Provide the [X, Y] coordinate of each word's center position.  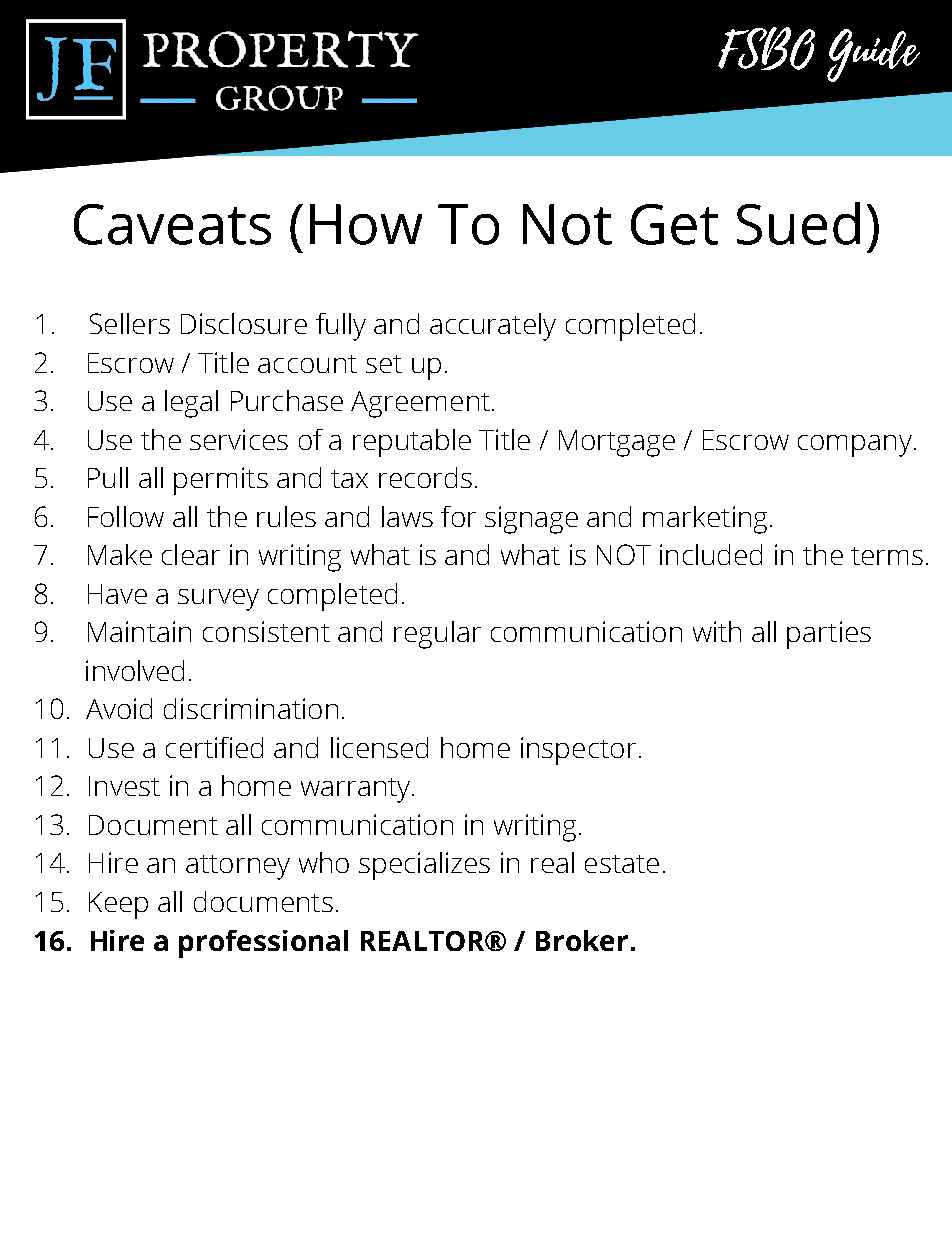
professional [263, 944]
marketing [705, 520]
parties [829, 635]
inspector [578, 751]
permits [221, 481]
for [458, 516]
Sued [798, 223]
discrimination [251, 708]
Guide [873, 55]
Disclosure [244, 323]
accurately [493, 327]
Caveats [172, 224]
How [366, 224]
